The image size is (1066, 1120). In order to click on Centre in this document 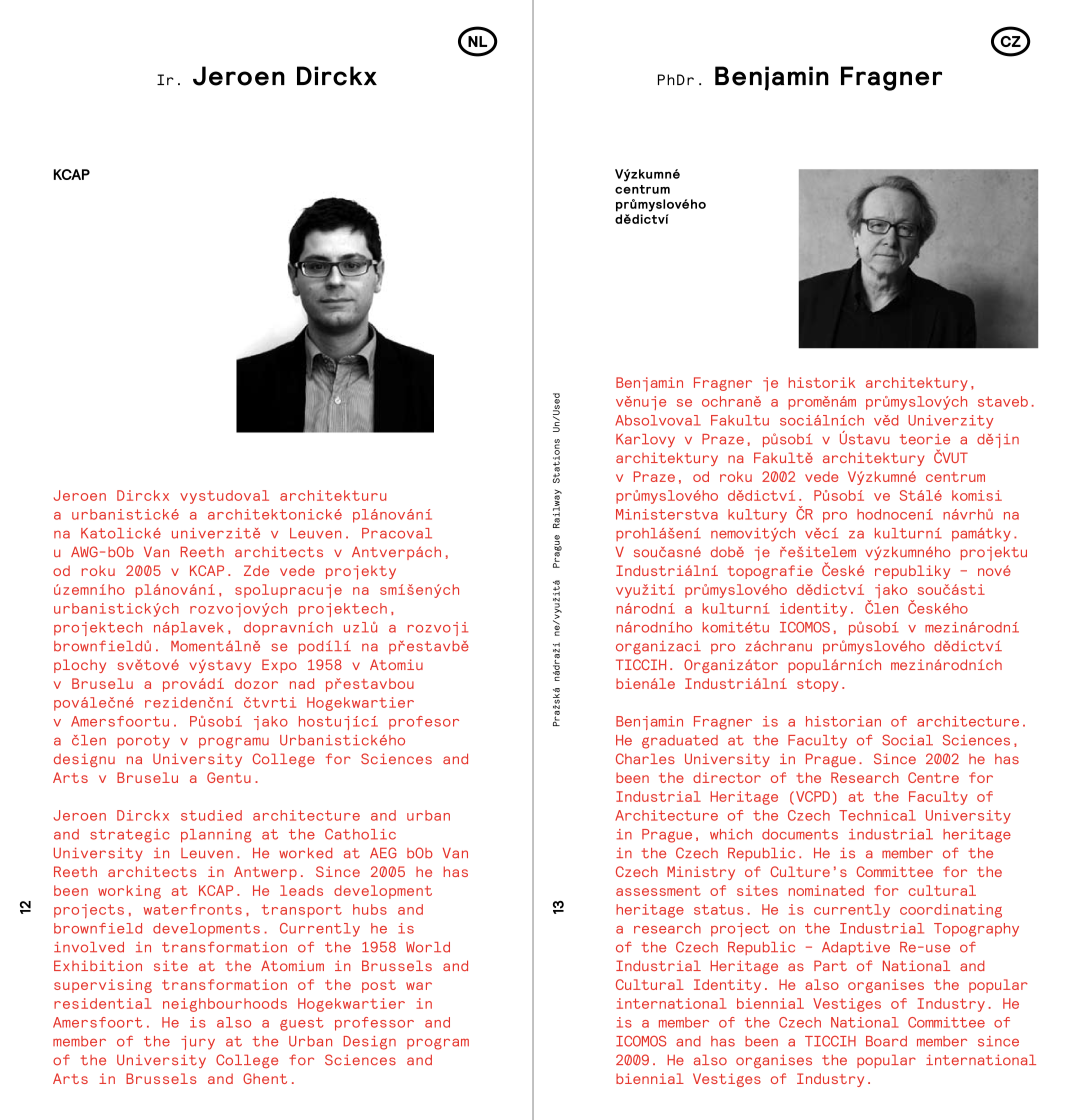, I will do `click(933, 777)`.
